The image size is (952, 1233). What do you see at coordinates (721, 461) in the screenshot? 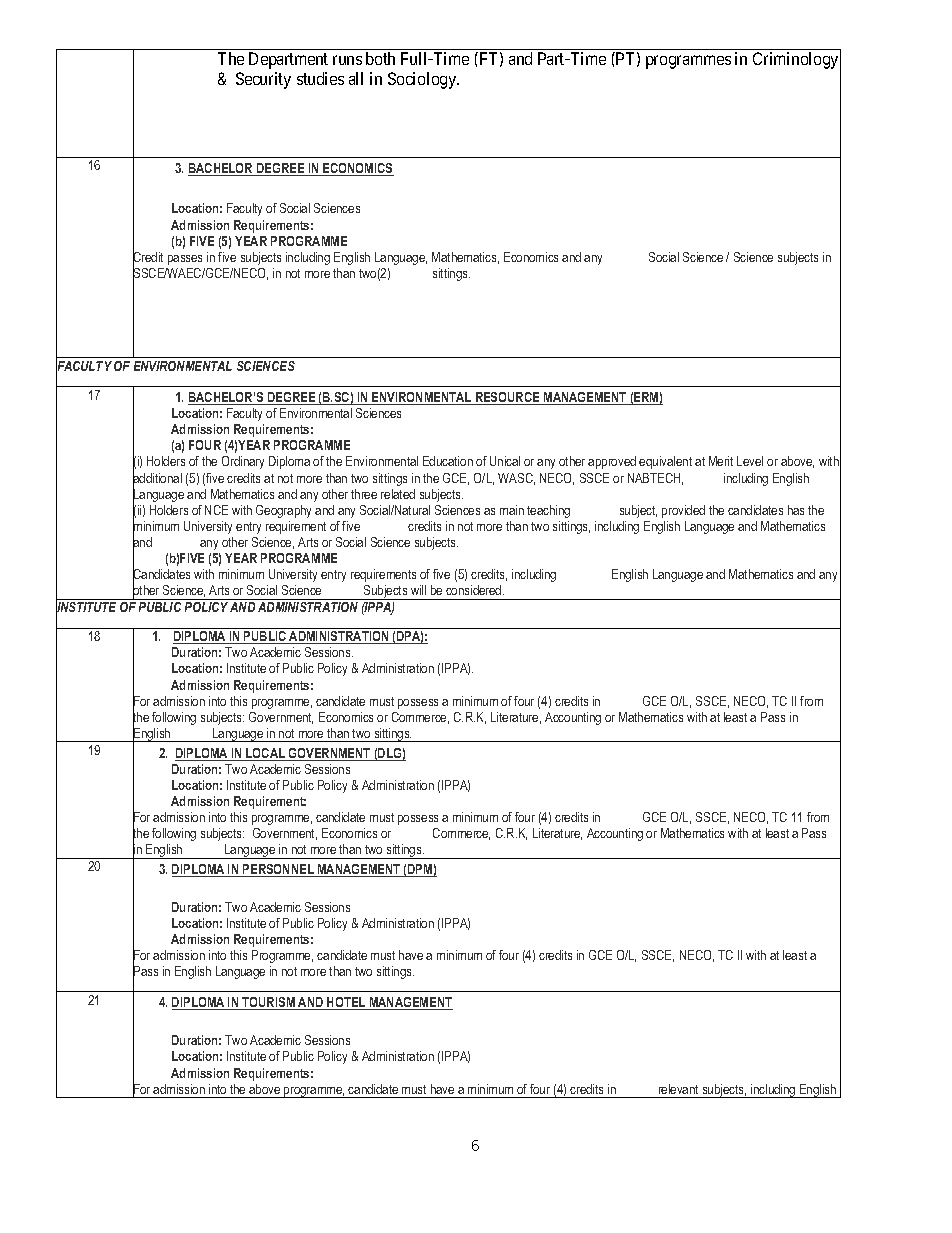
I see `Merit` at bounding box center [721, 461].
